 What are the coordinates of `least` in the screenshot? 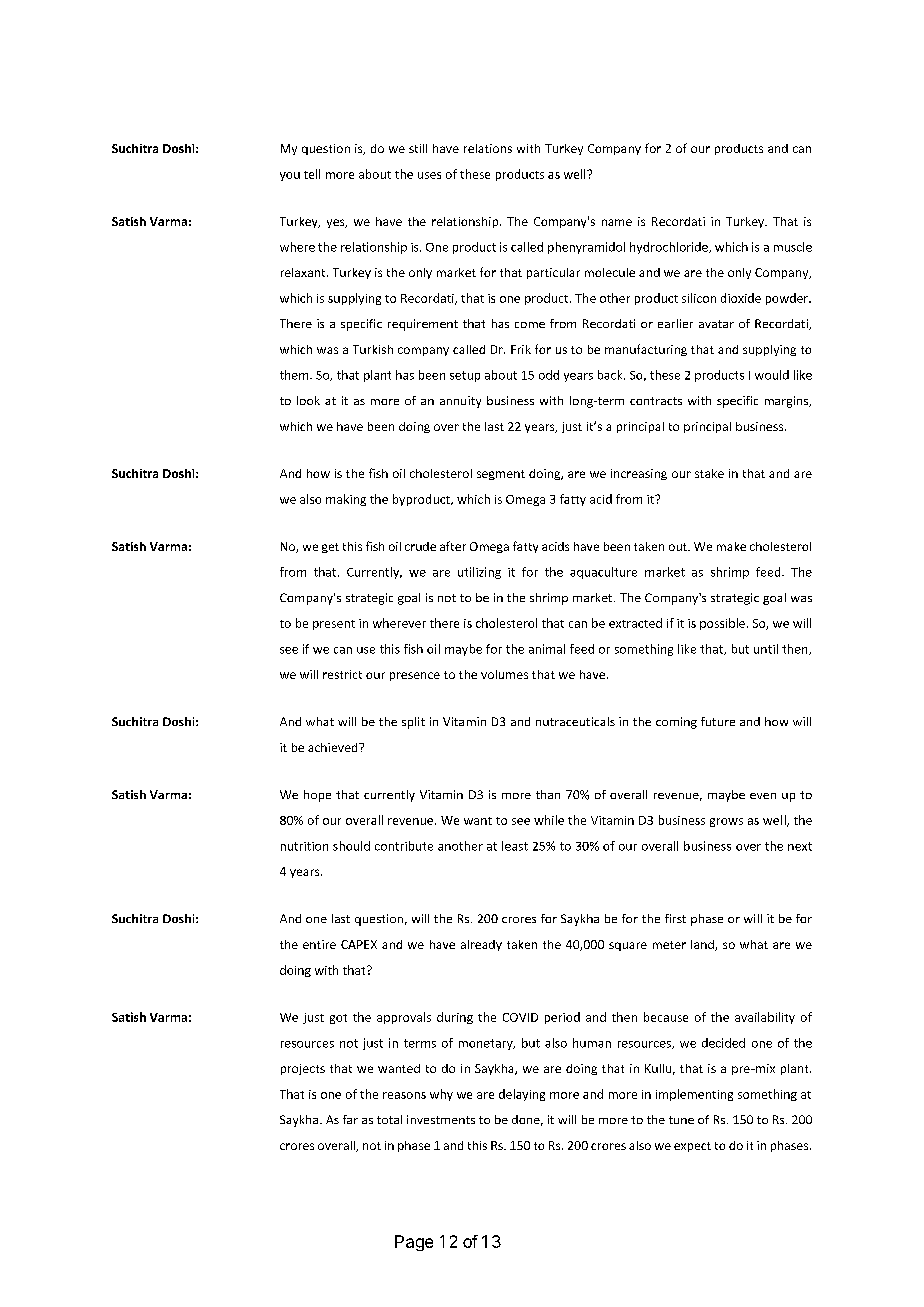 It's located at (515, 846).
